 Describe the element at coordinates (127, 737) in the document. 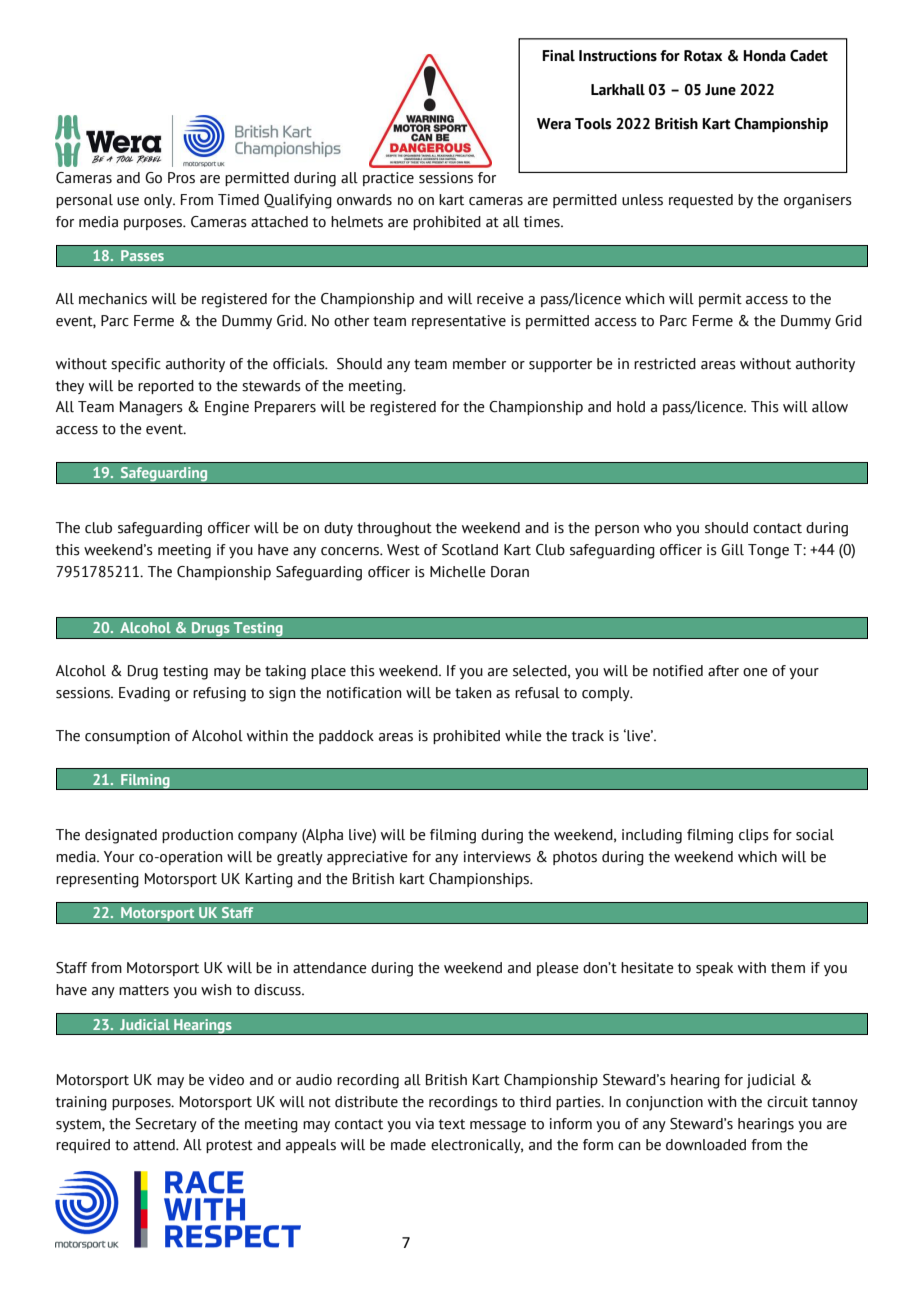

I see `consumption` at that location.
